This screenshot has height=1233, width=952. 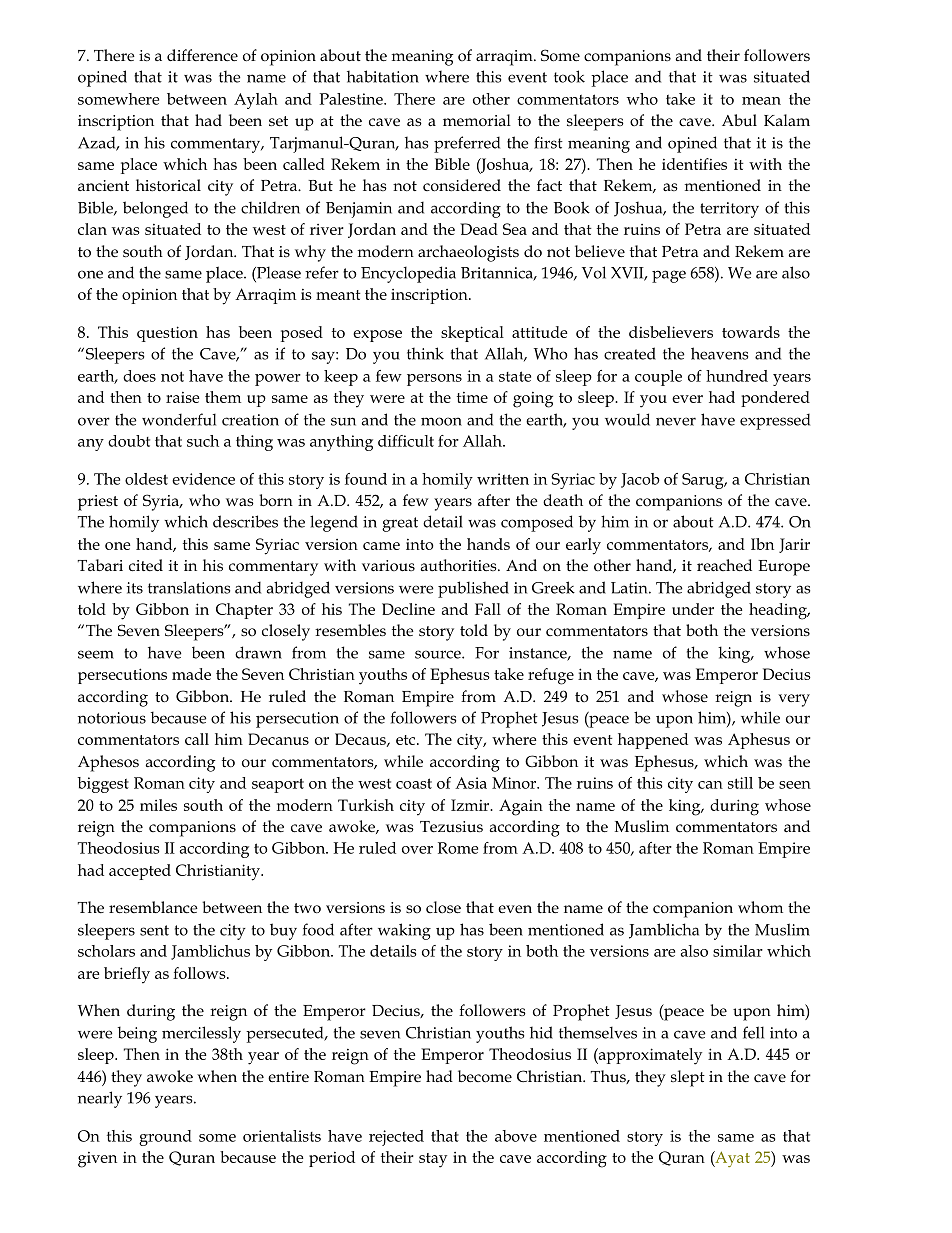 I want to click on etc, so click(x=407, y=740).
